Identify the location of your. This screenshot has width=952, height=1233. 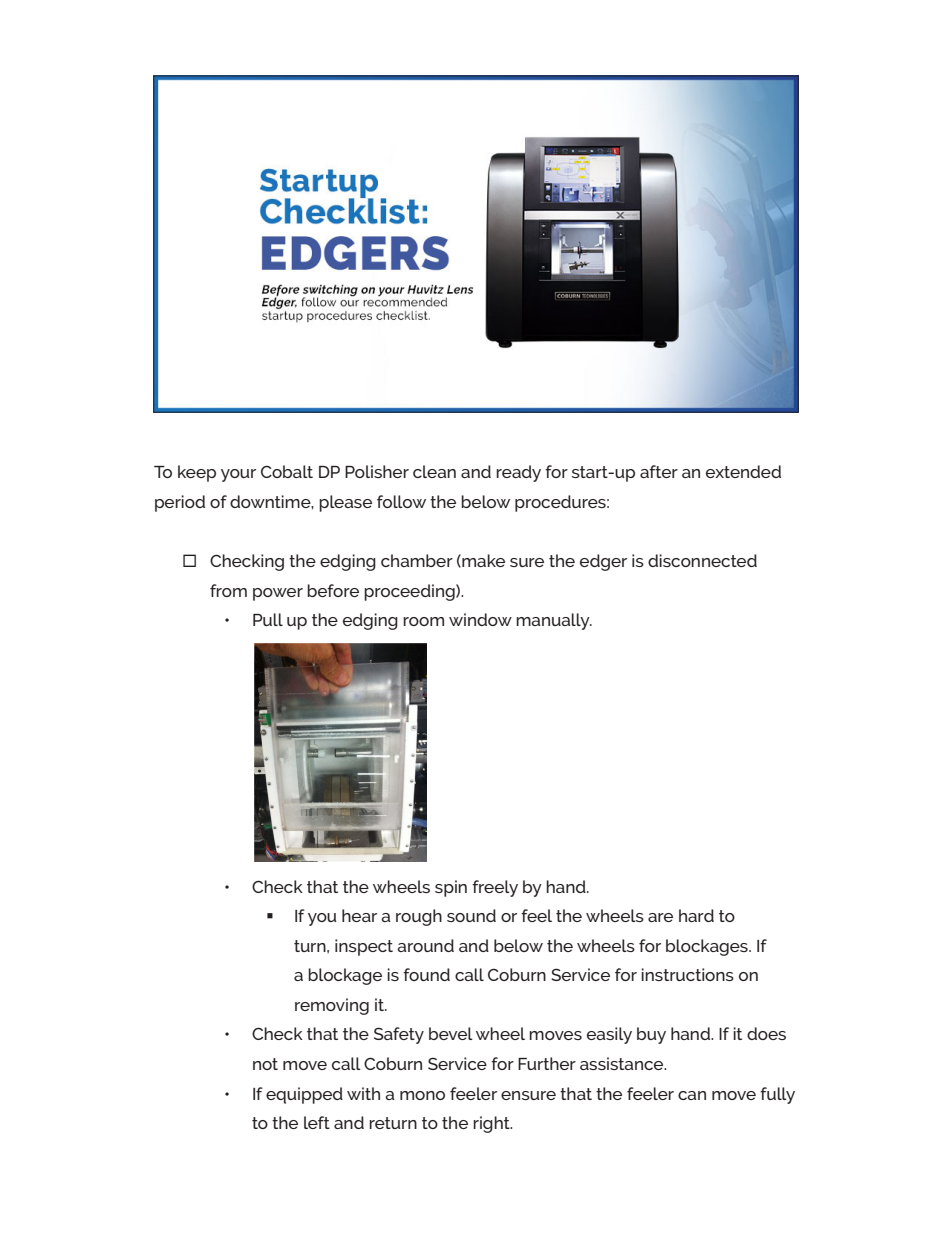
(238, 475).
